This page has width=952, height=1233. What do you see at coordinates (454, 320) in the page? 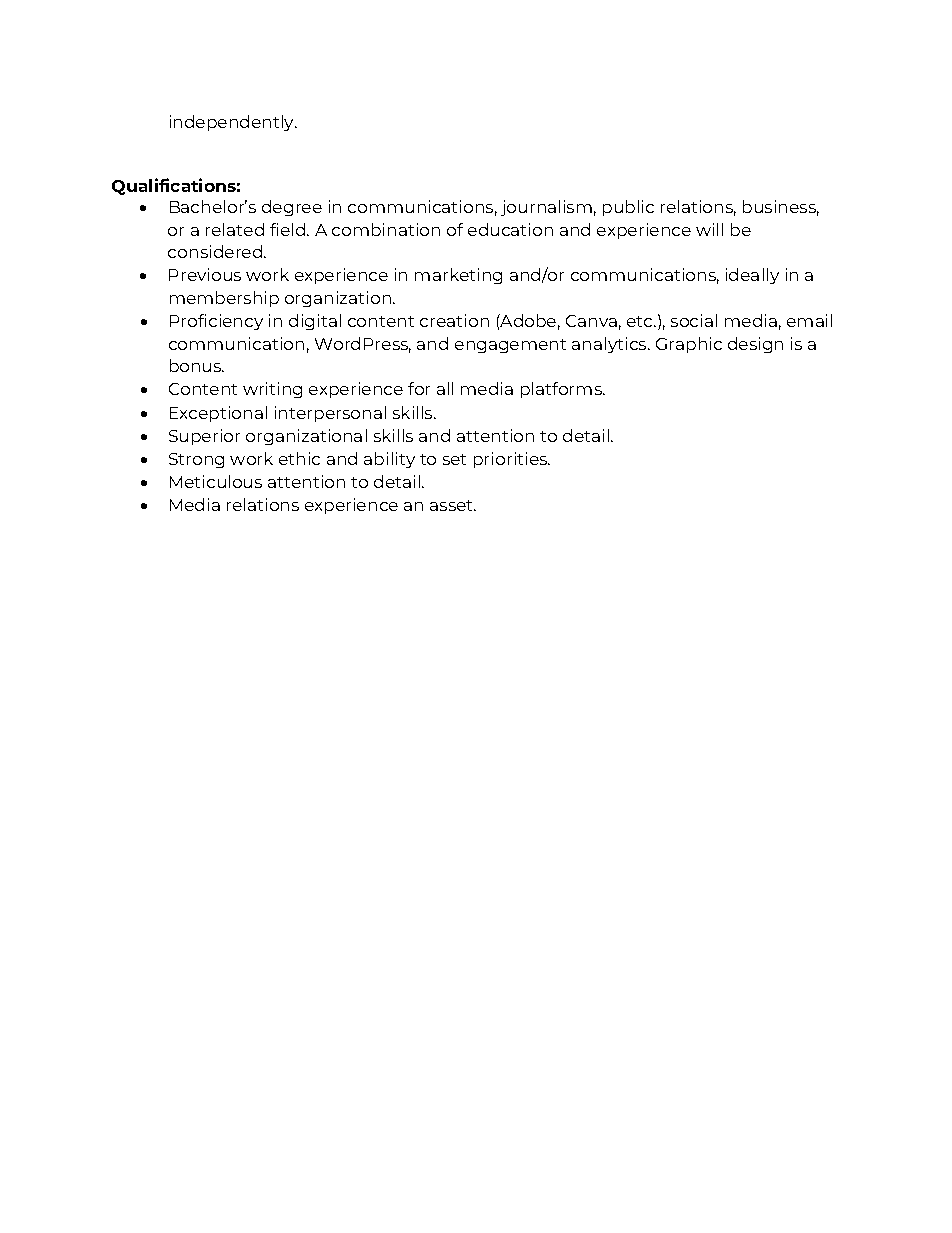
I see `creation` at bounding box center [454, 320].
